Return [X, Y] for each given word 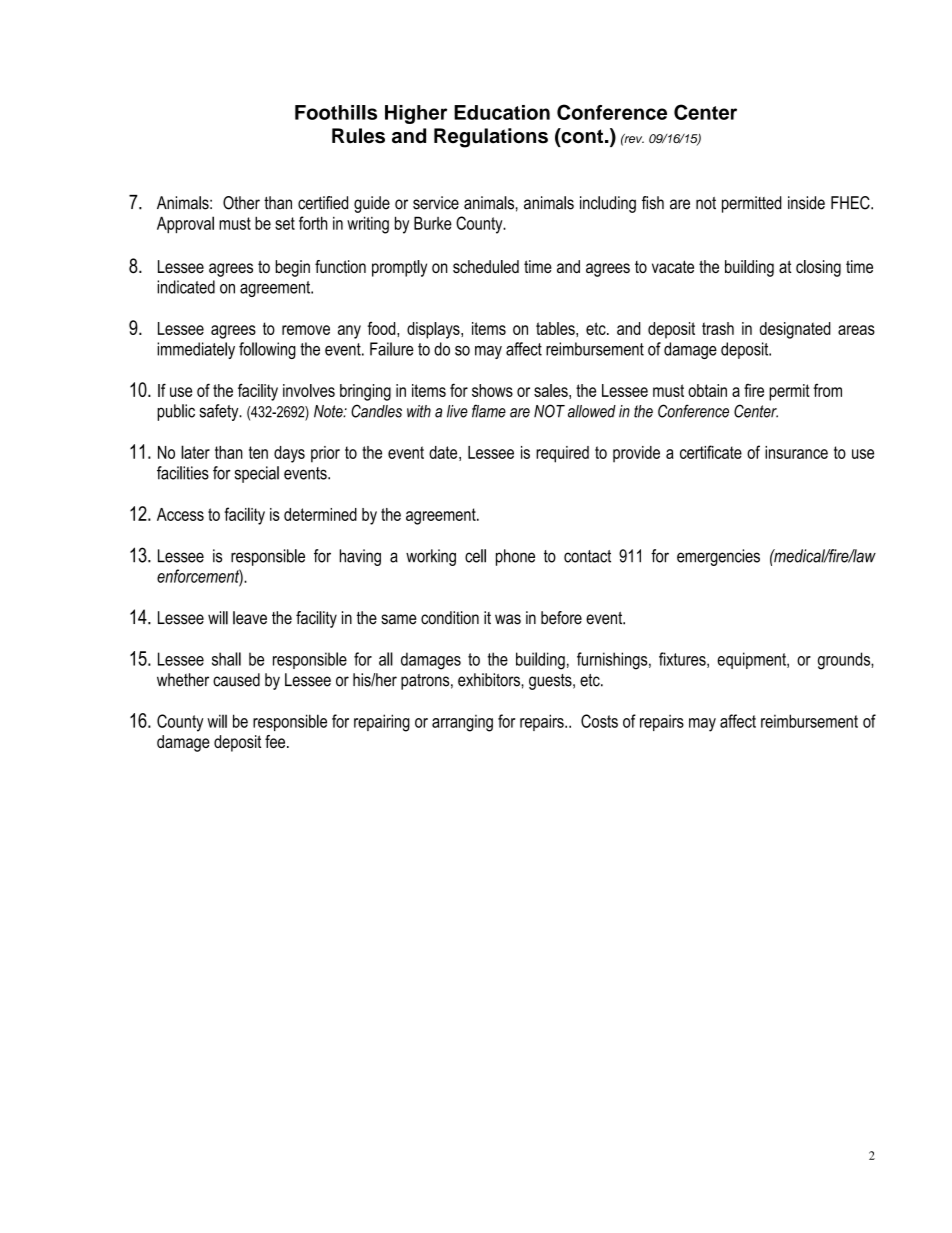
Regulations [491, 138]
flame [489, 411]
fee [276, 741]
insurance [796, 452]
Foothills [336, 112]
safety [220, 412]
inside [806, 203]
